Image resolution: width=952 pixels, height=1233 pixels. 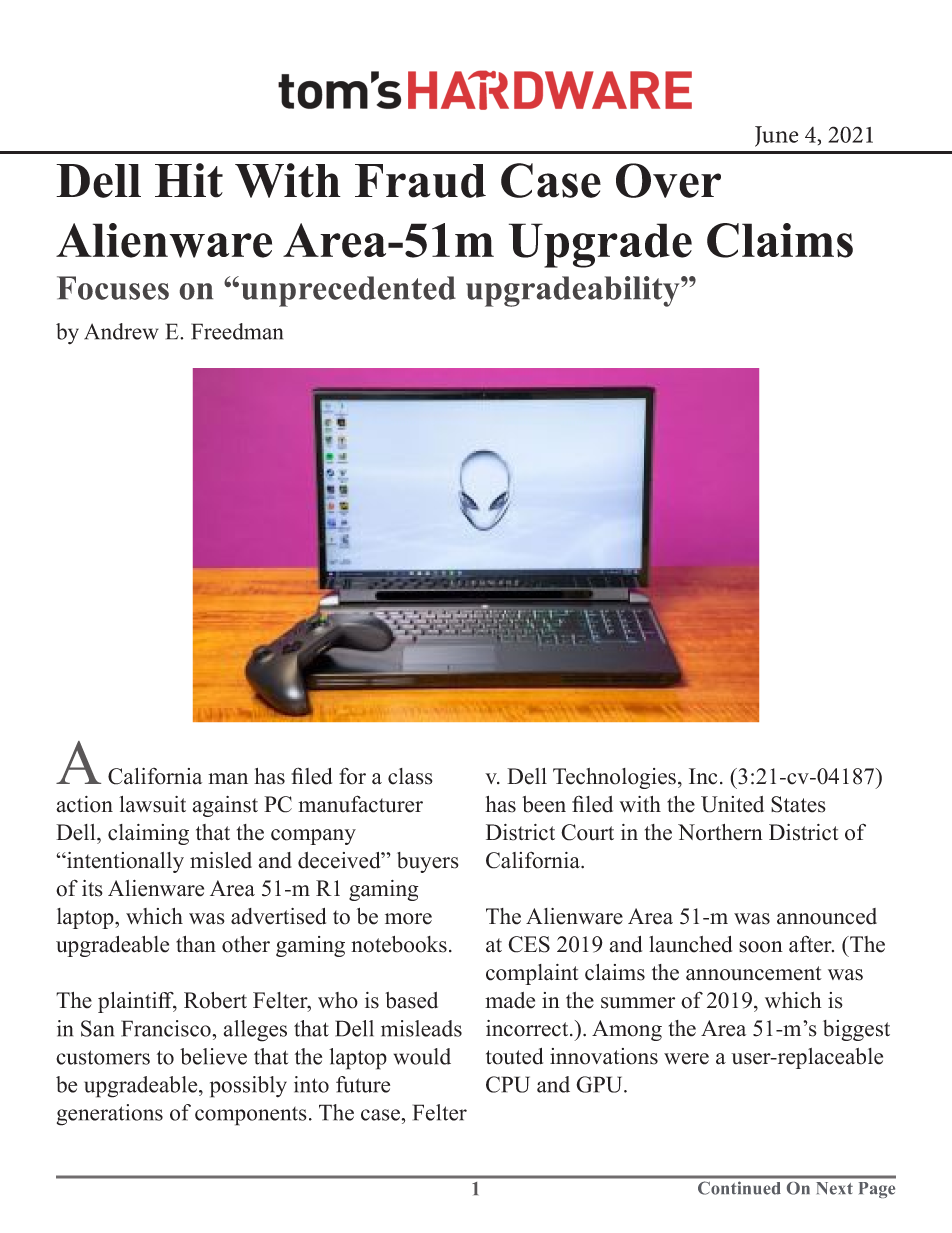 What do you see at coordinates (776, 136) in the page?
I see `June` at bounding box center [776, 136].
